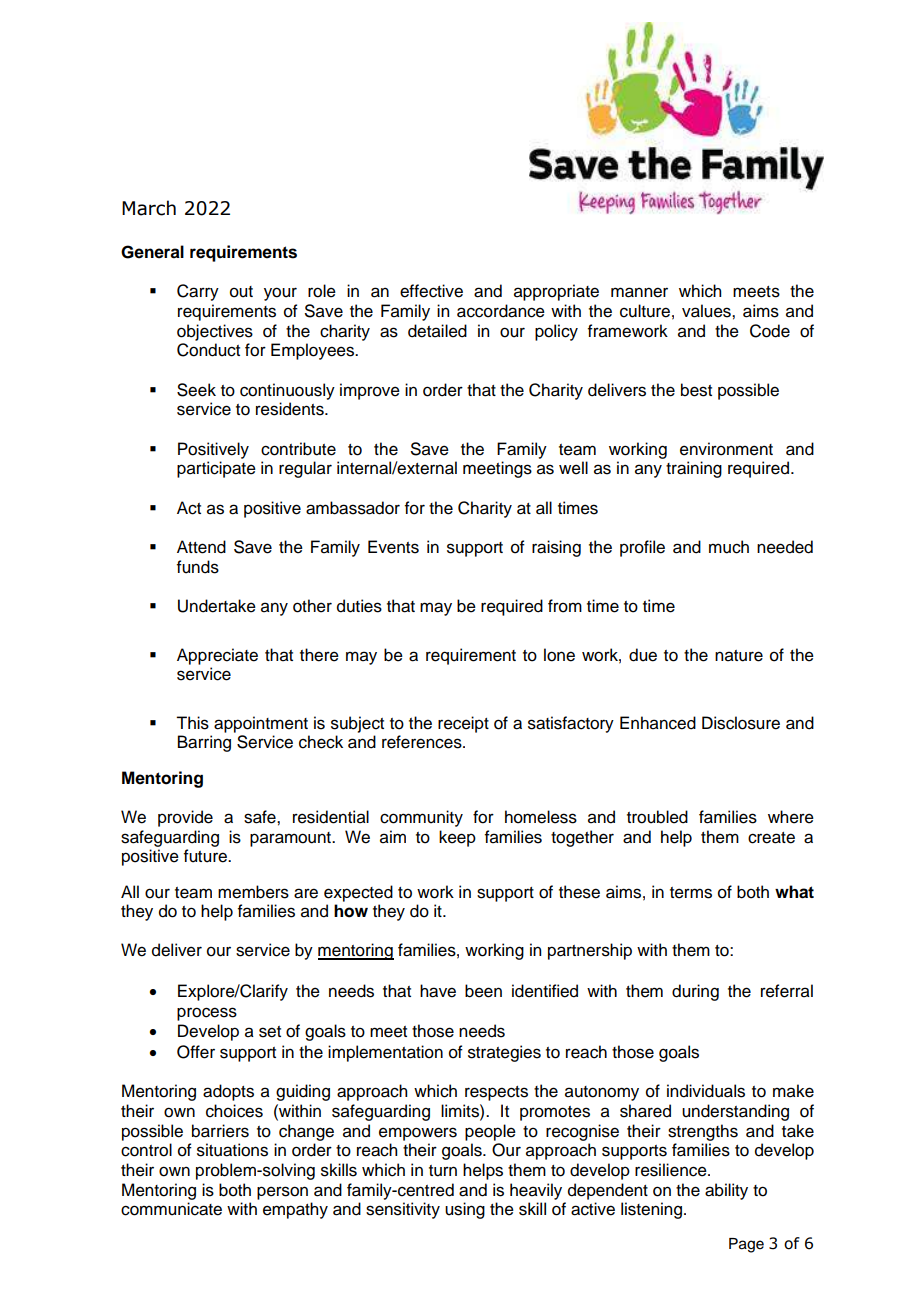  I want to click on out, so click(241, 292).
